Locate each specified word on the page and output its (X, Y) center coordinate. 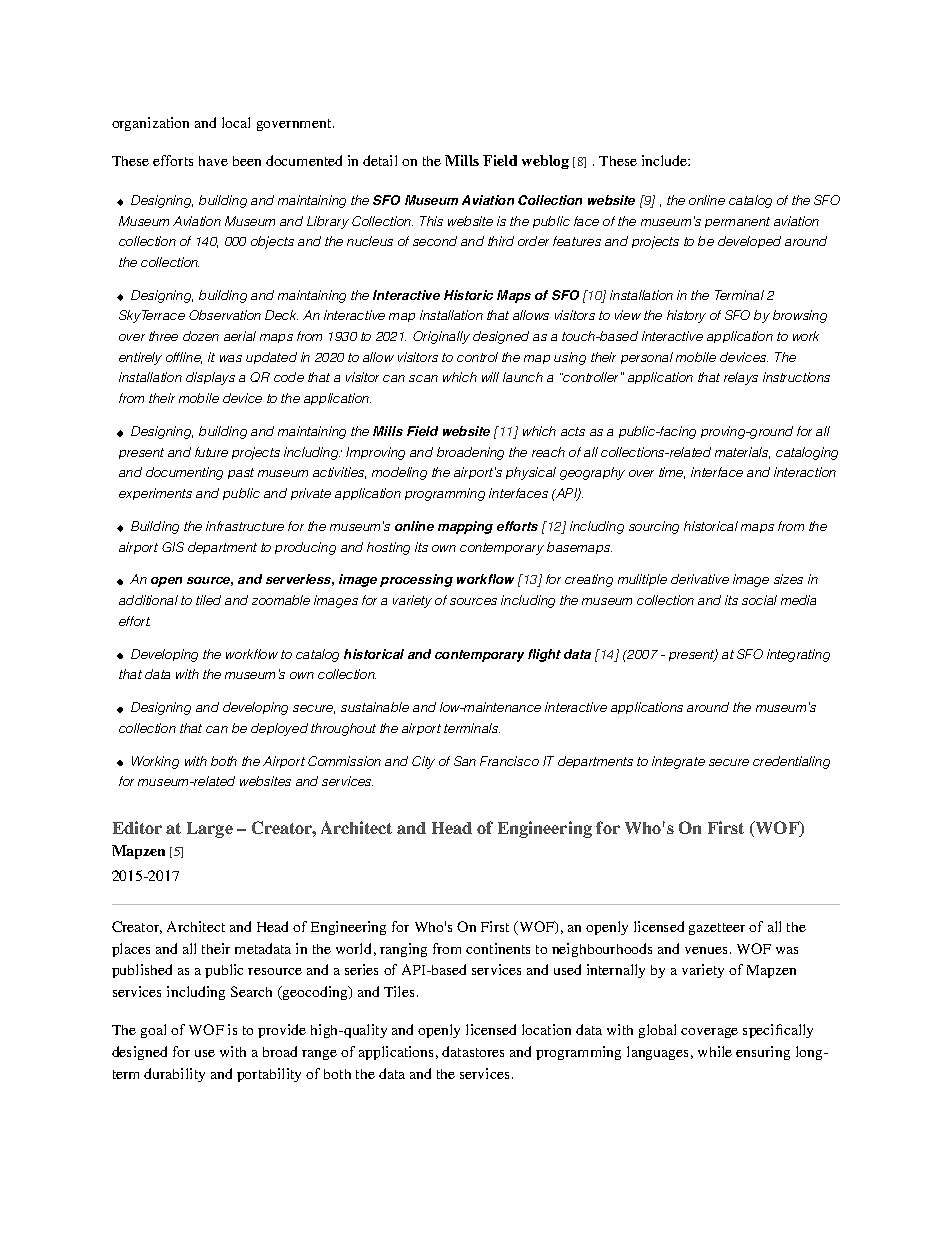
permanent (737, 222)
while (715, 1051)
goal (153, 1031)
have (213, 161)
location (546, 1029)
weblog (545, 162)
